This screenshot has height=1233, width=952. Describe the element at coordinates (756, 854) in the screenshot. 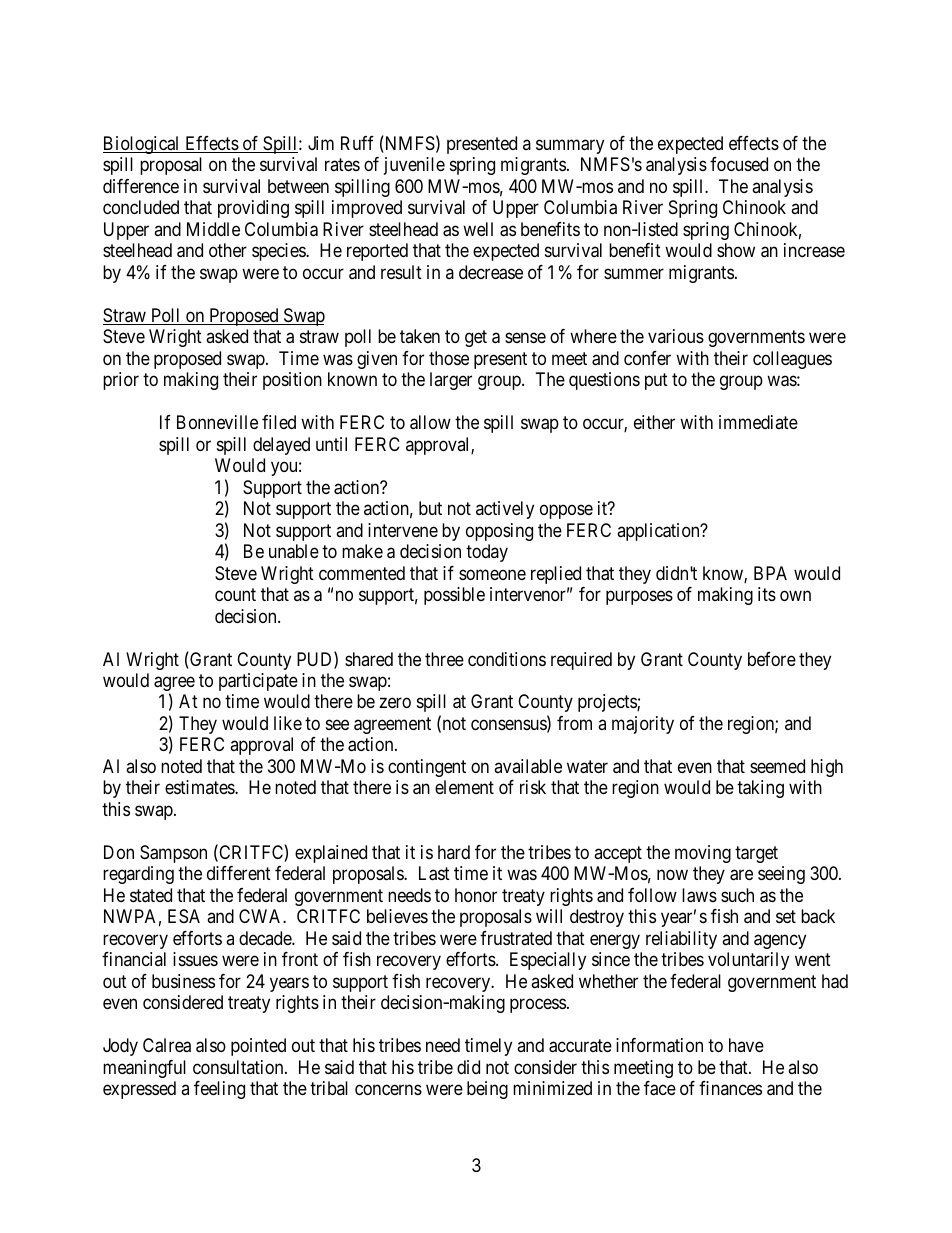

I see `target` at that location.
